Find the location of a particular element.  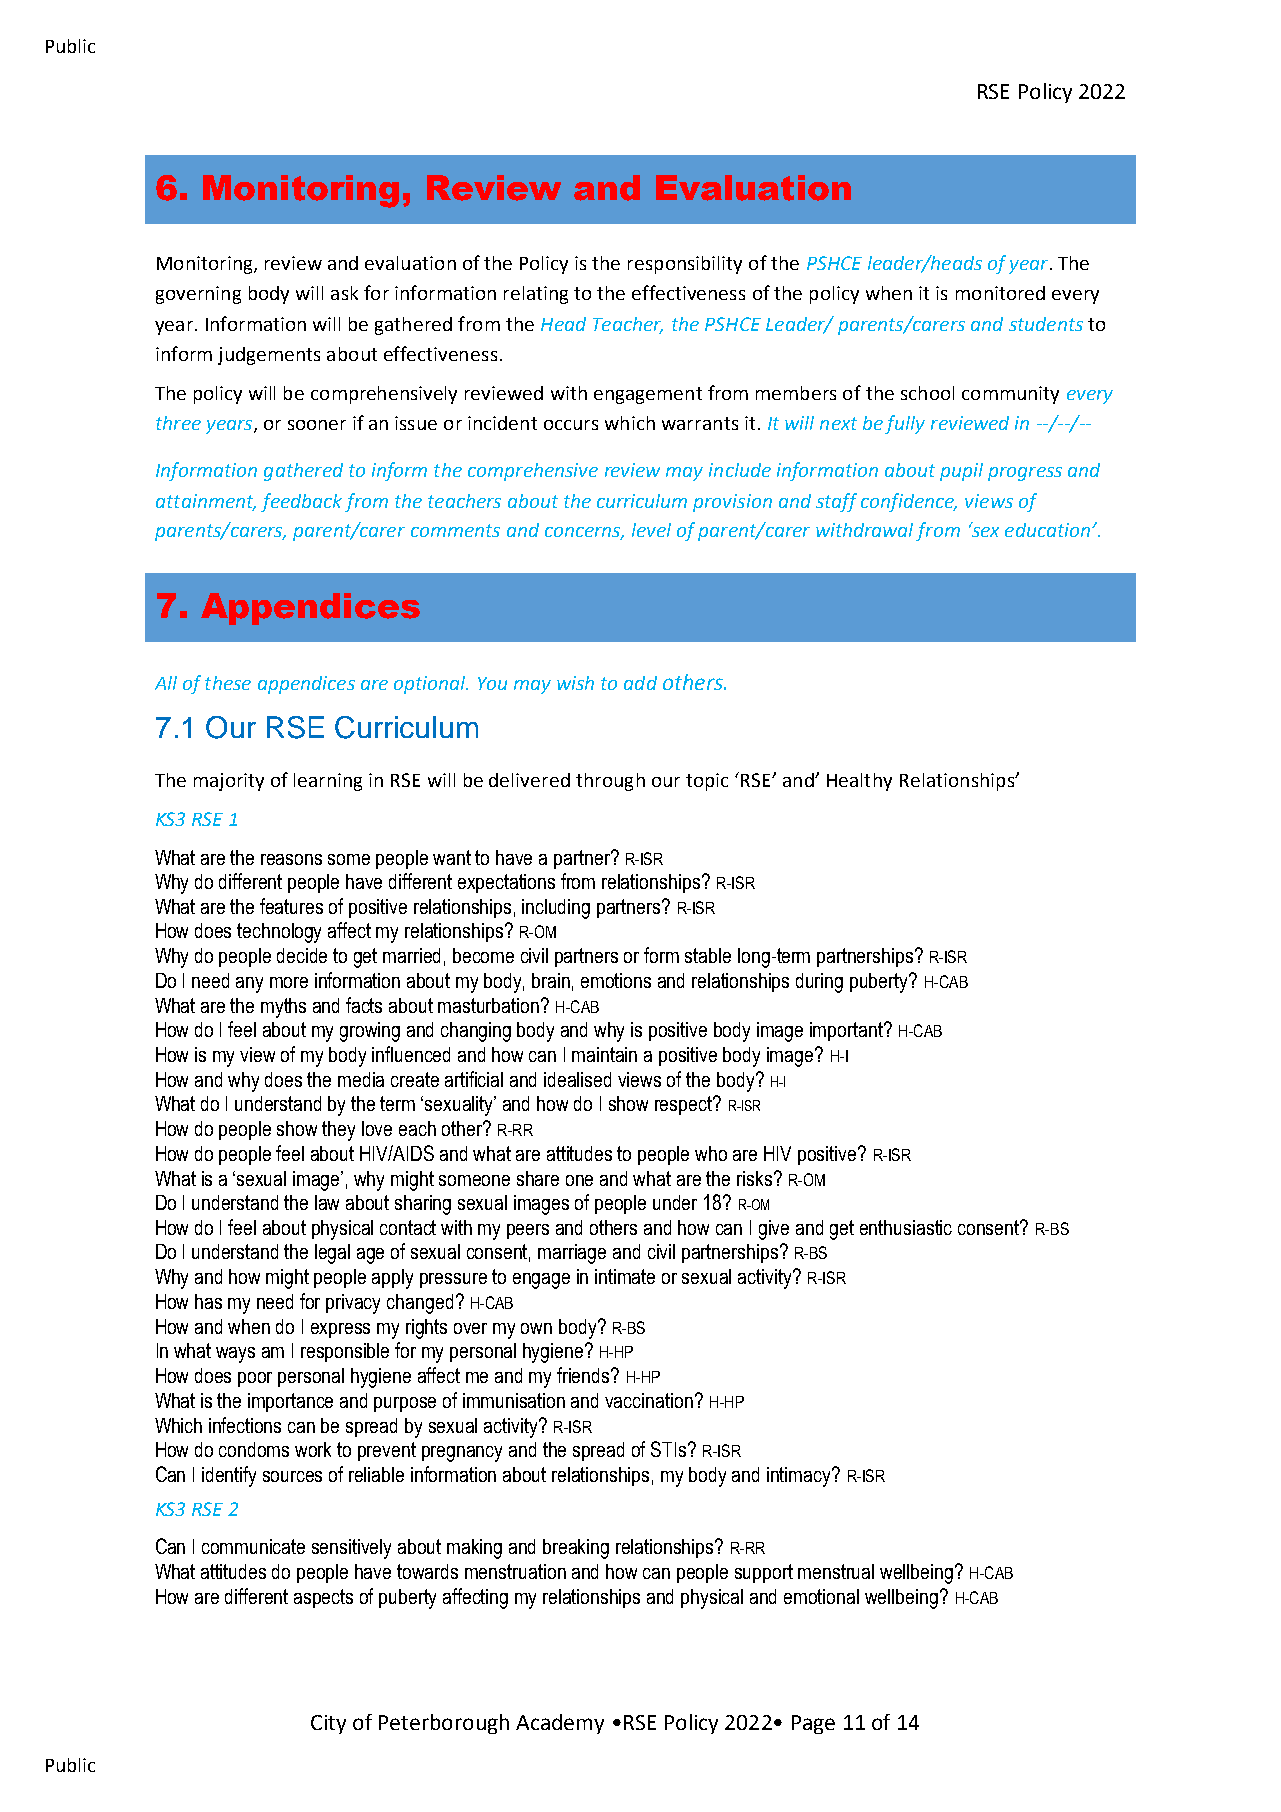

City is located at coordinates (328, 1724).
